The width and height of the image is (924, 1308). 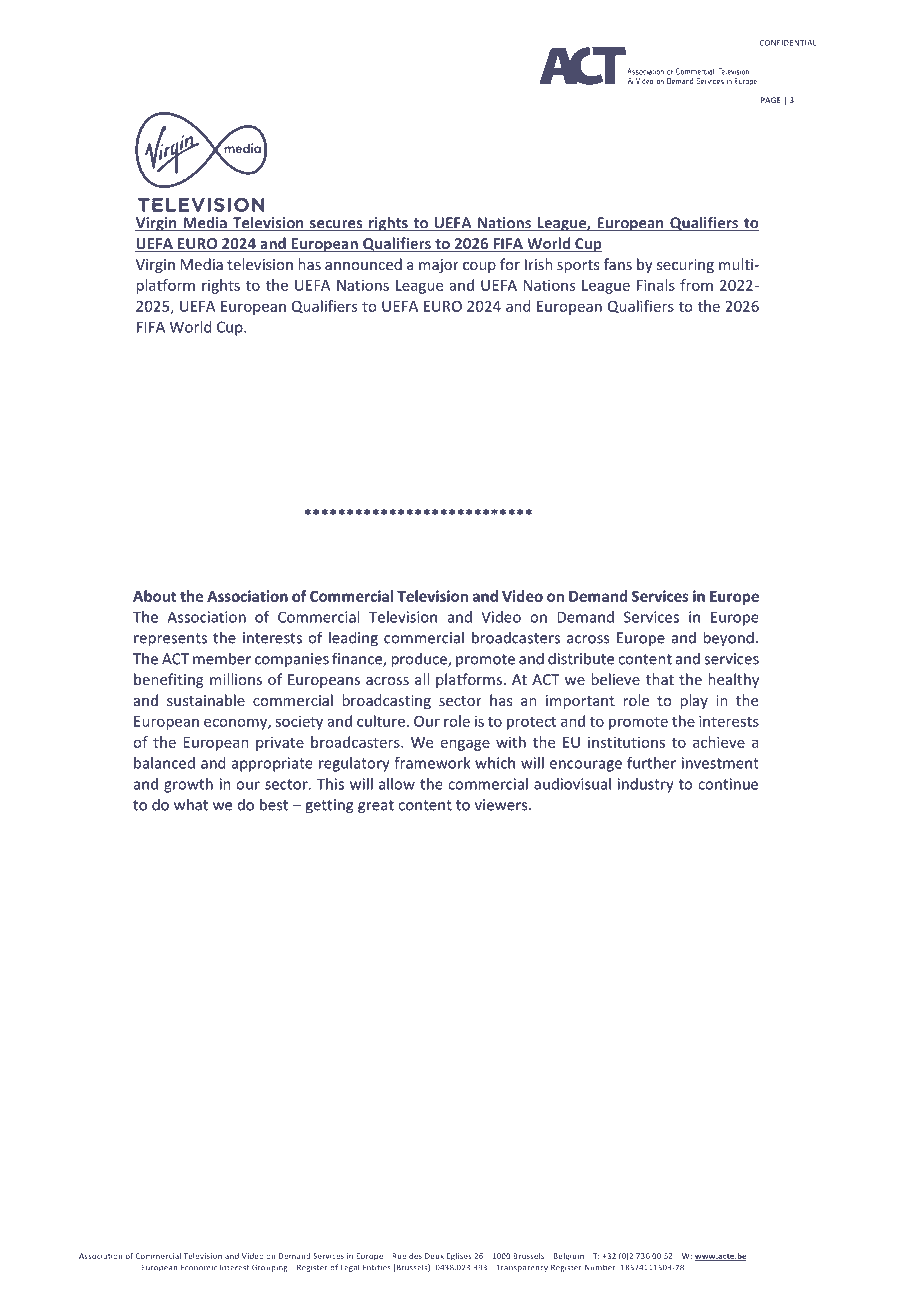 I want to click on coup, so click(x=479, y=267).
